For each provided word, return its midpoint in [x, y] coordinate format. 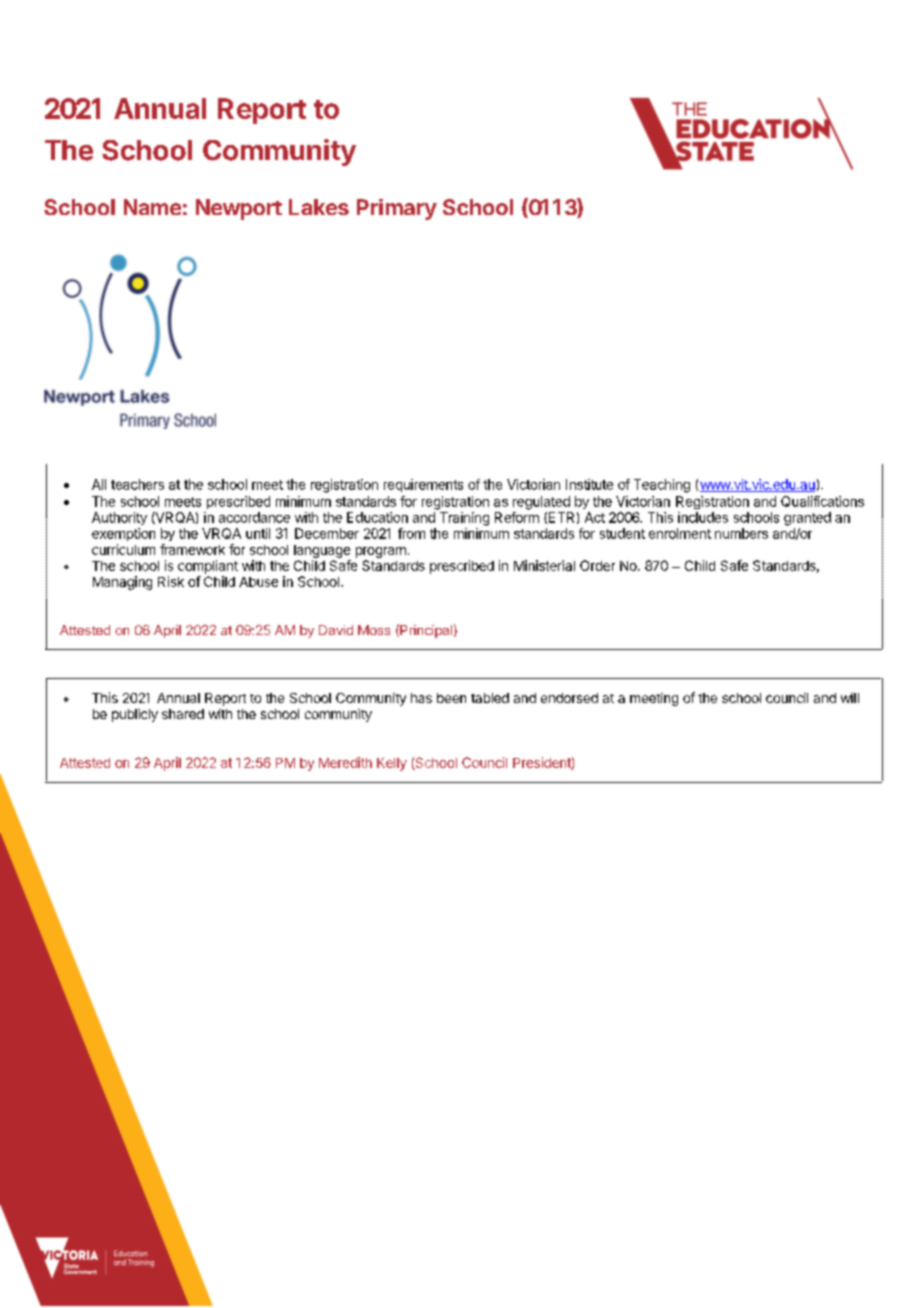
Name [152, 207]
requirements [423, 485]
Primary [397, 209]
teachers [137, 484]
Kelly [392, 764]
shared [183, 714]
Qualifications [822, 501]
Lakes [319, 207]
